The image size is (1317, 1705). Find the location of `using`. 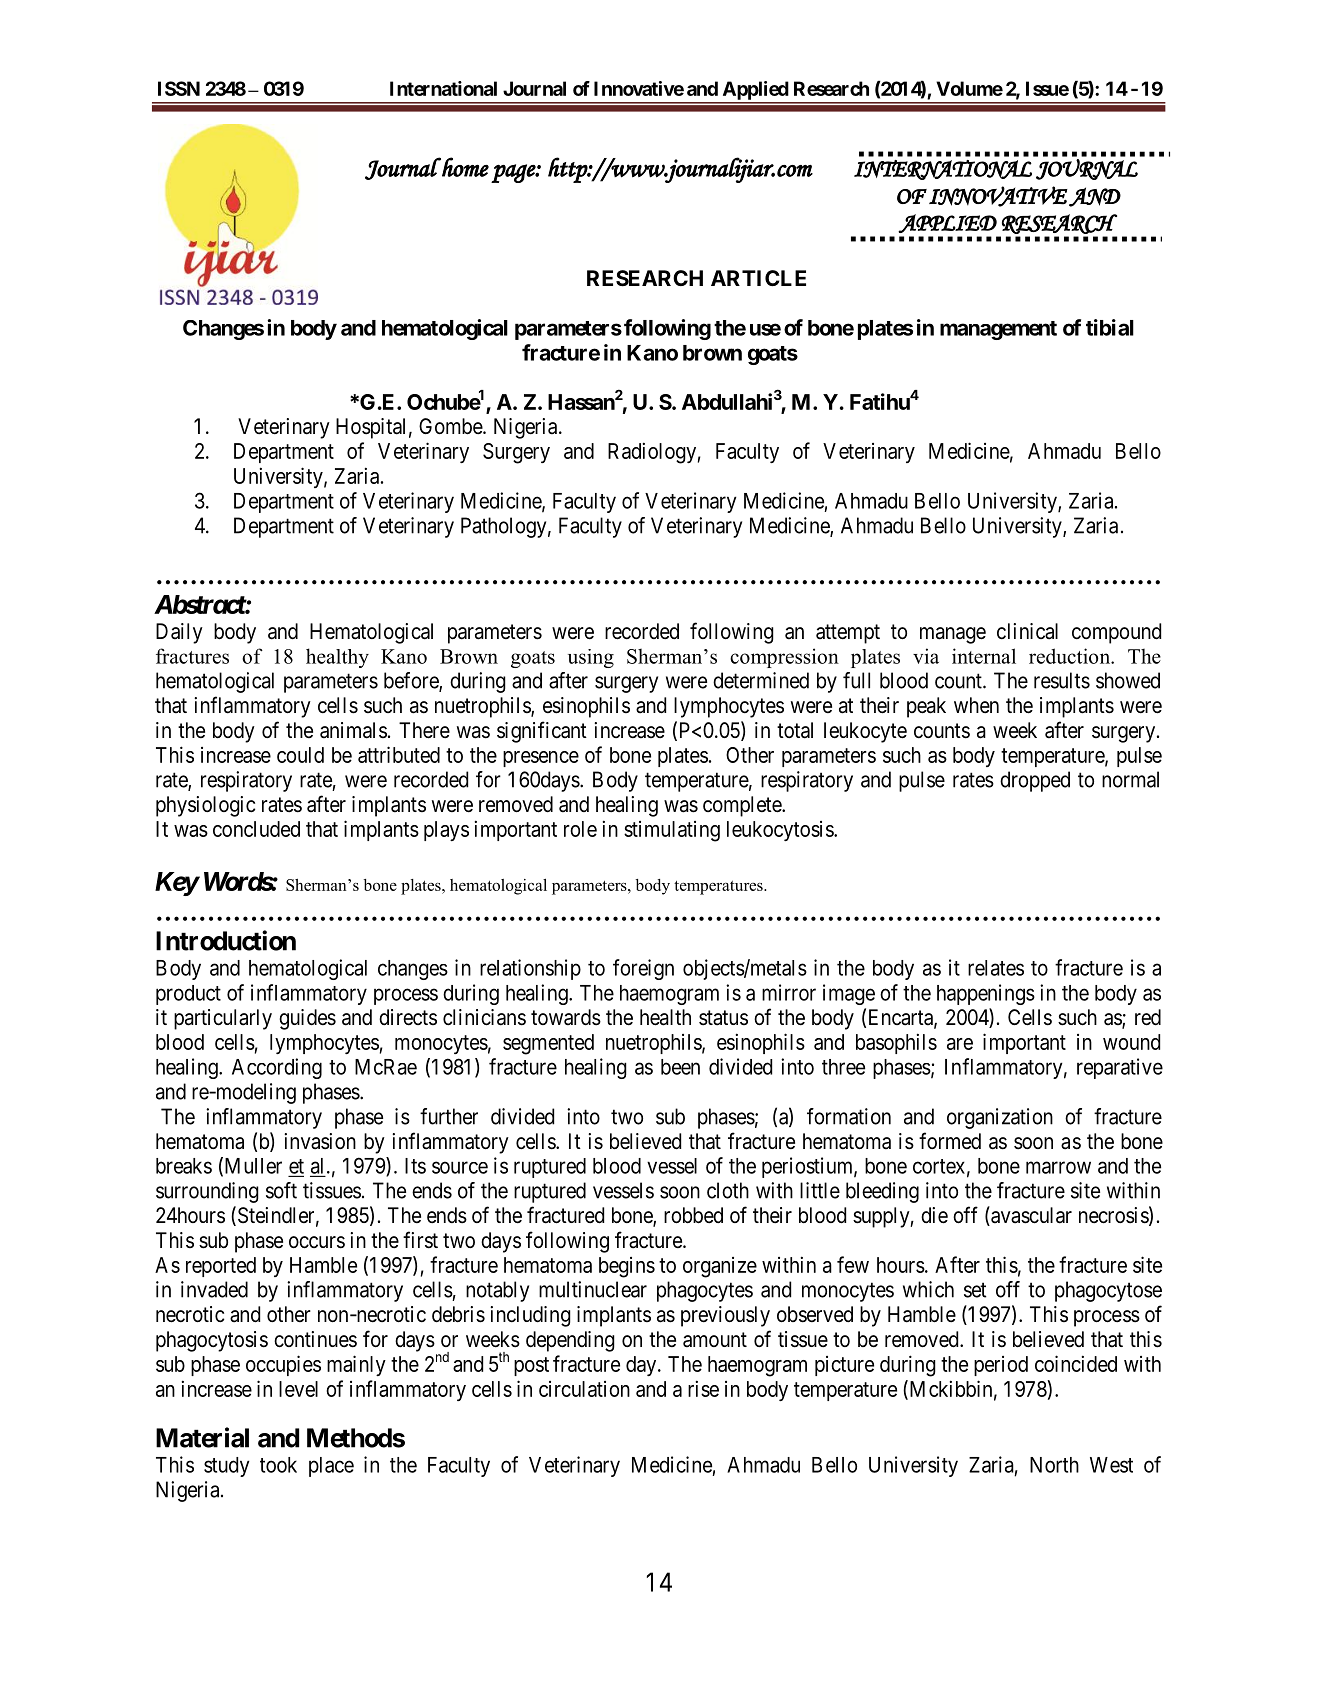

using is located at coordinates (591, 658).
